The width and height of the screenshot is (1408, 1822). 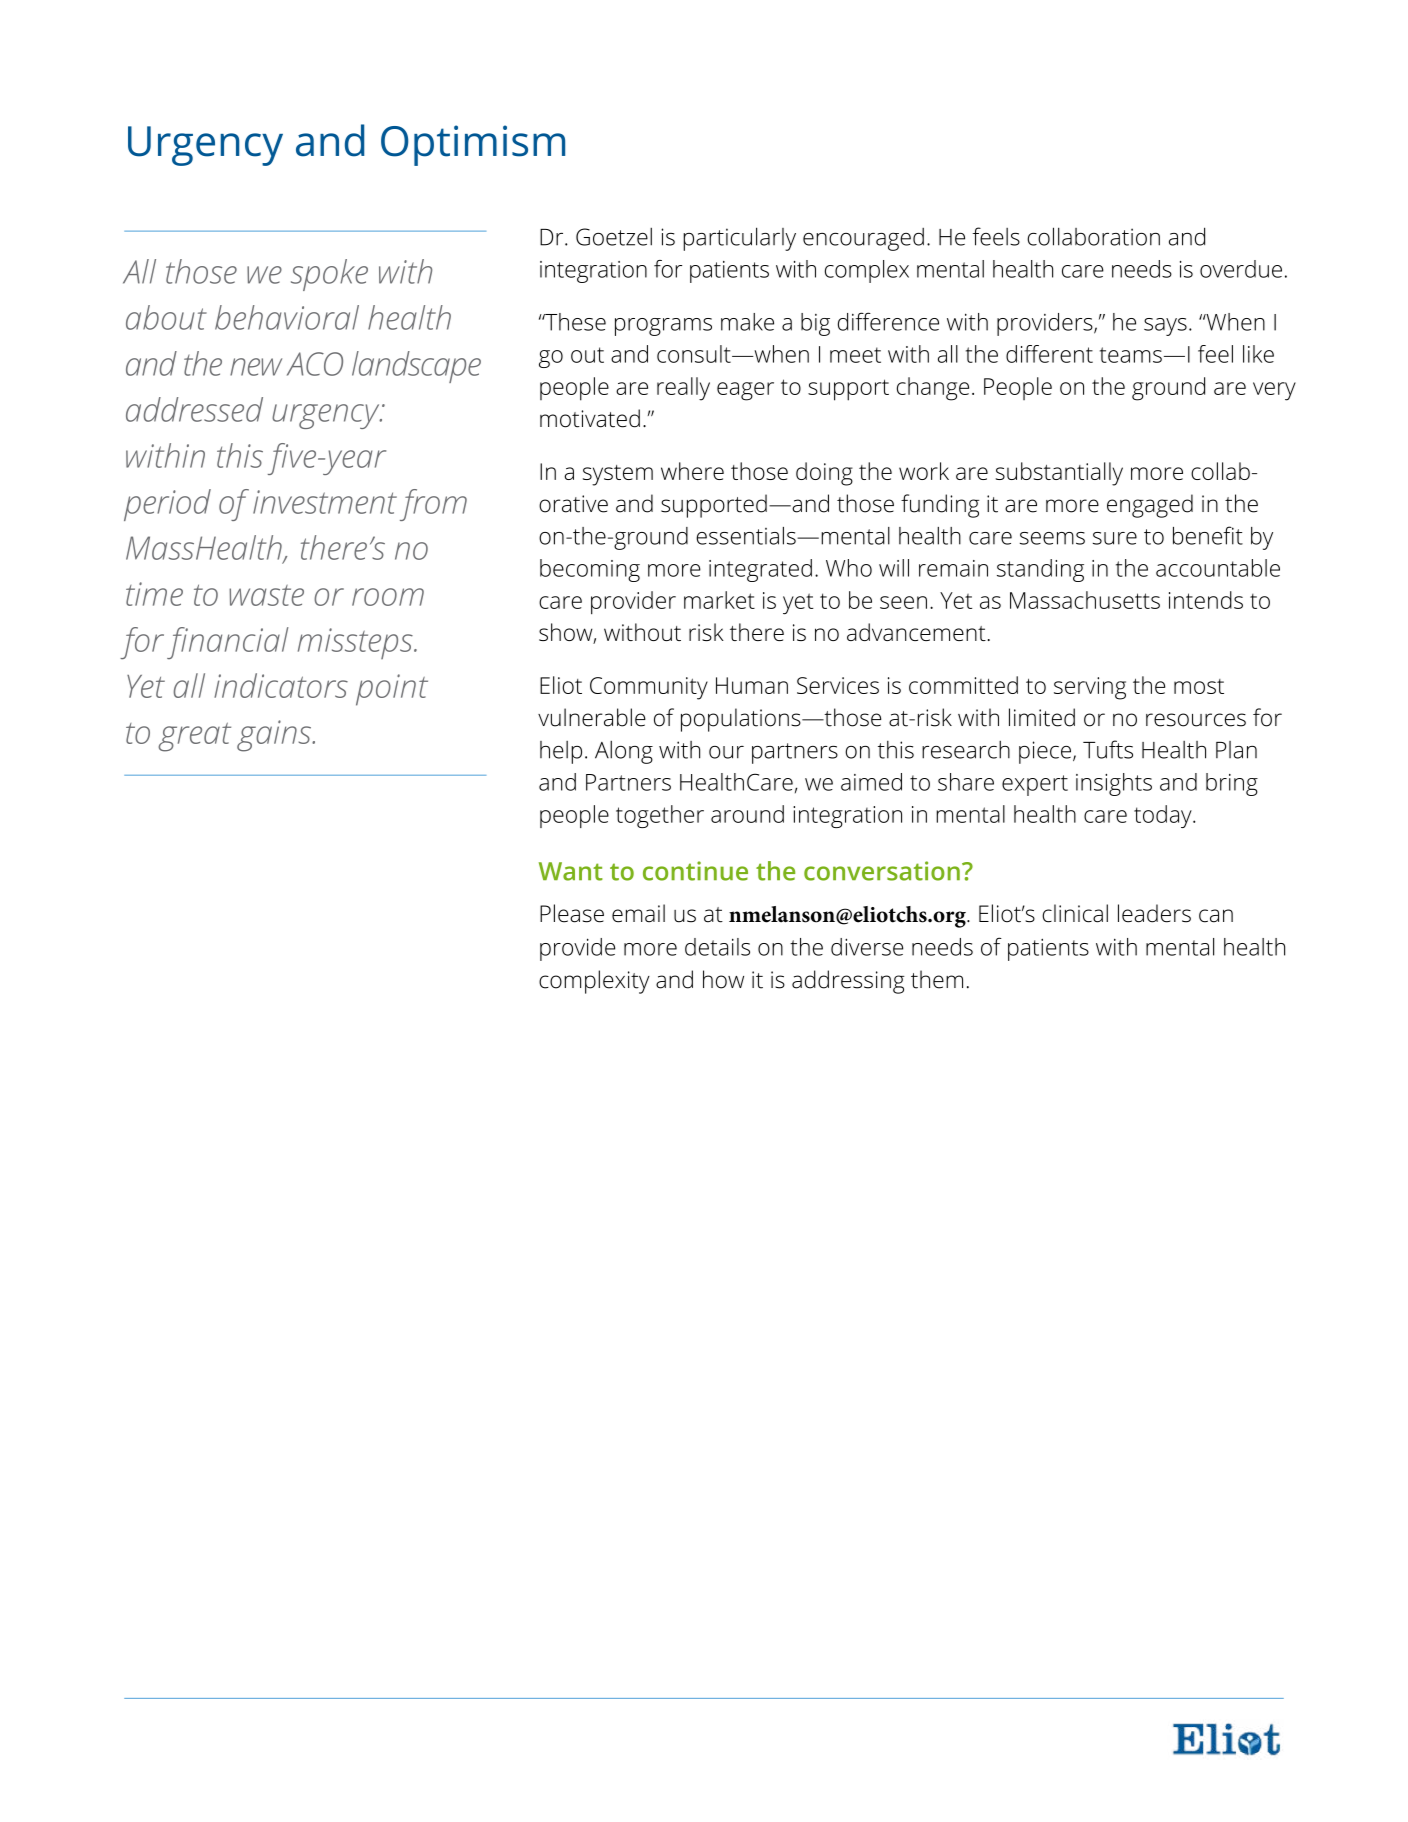 What do you see at coordinates (266, 595) in the screenshot?
I see `waste` at bounding box center [266, 595].
